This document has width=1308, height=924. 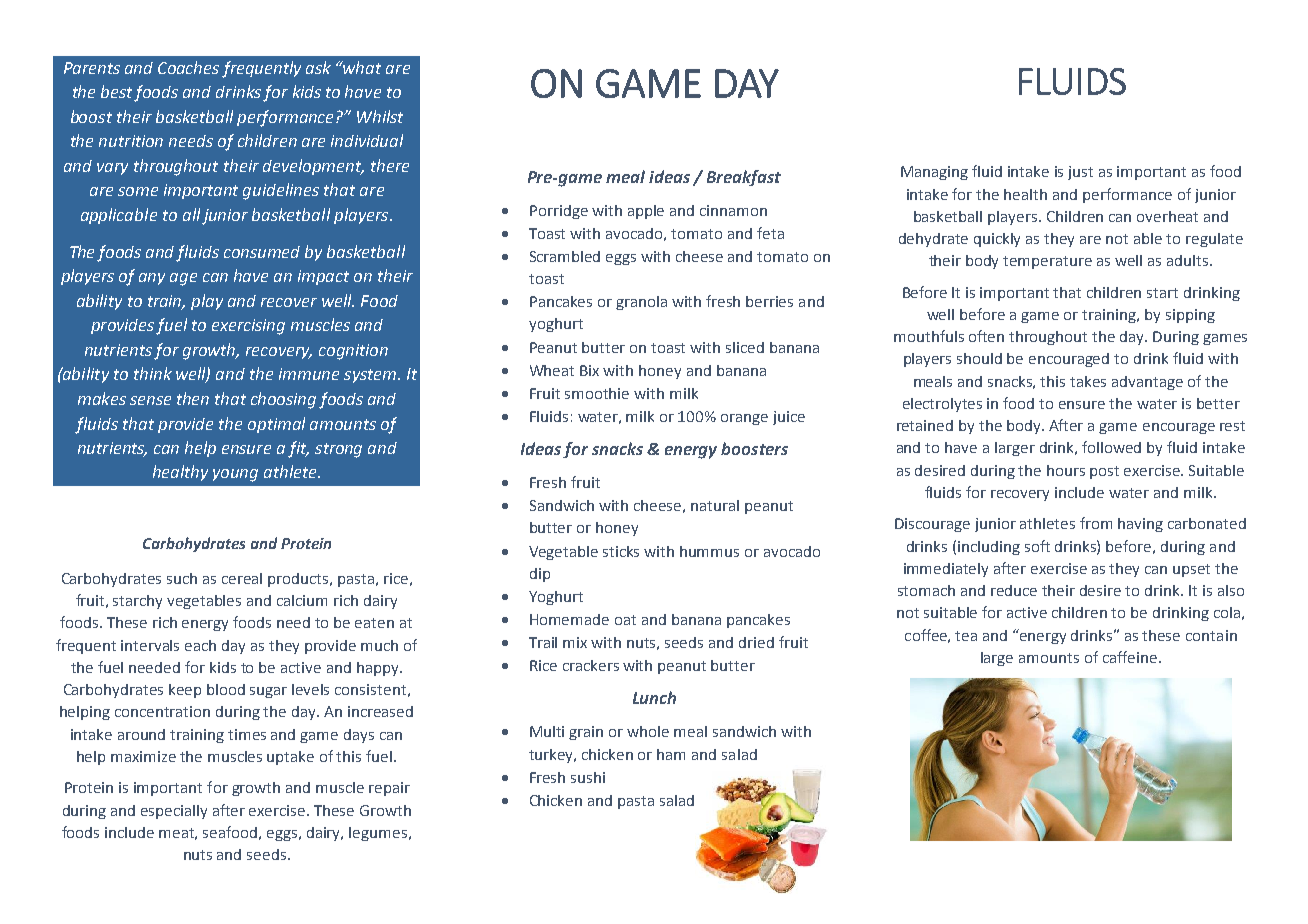 What do you see at coordinates (744, 178) in the document?
I see `Breakfast` at bounding box center [744, 178].
